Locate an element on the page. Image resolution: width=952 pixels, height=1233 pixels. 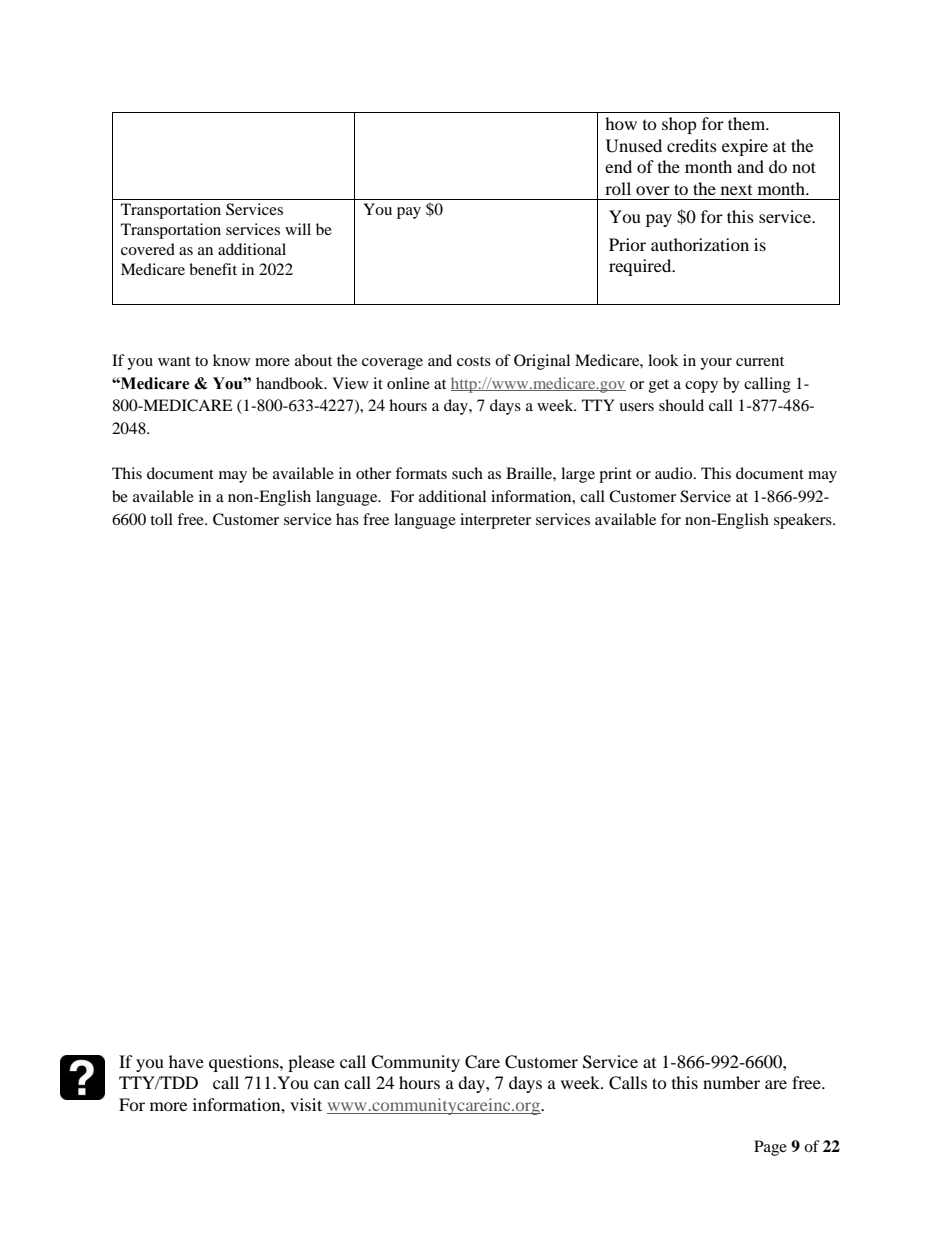
please is located at coordinates (311, 1063).
